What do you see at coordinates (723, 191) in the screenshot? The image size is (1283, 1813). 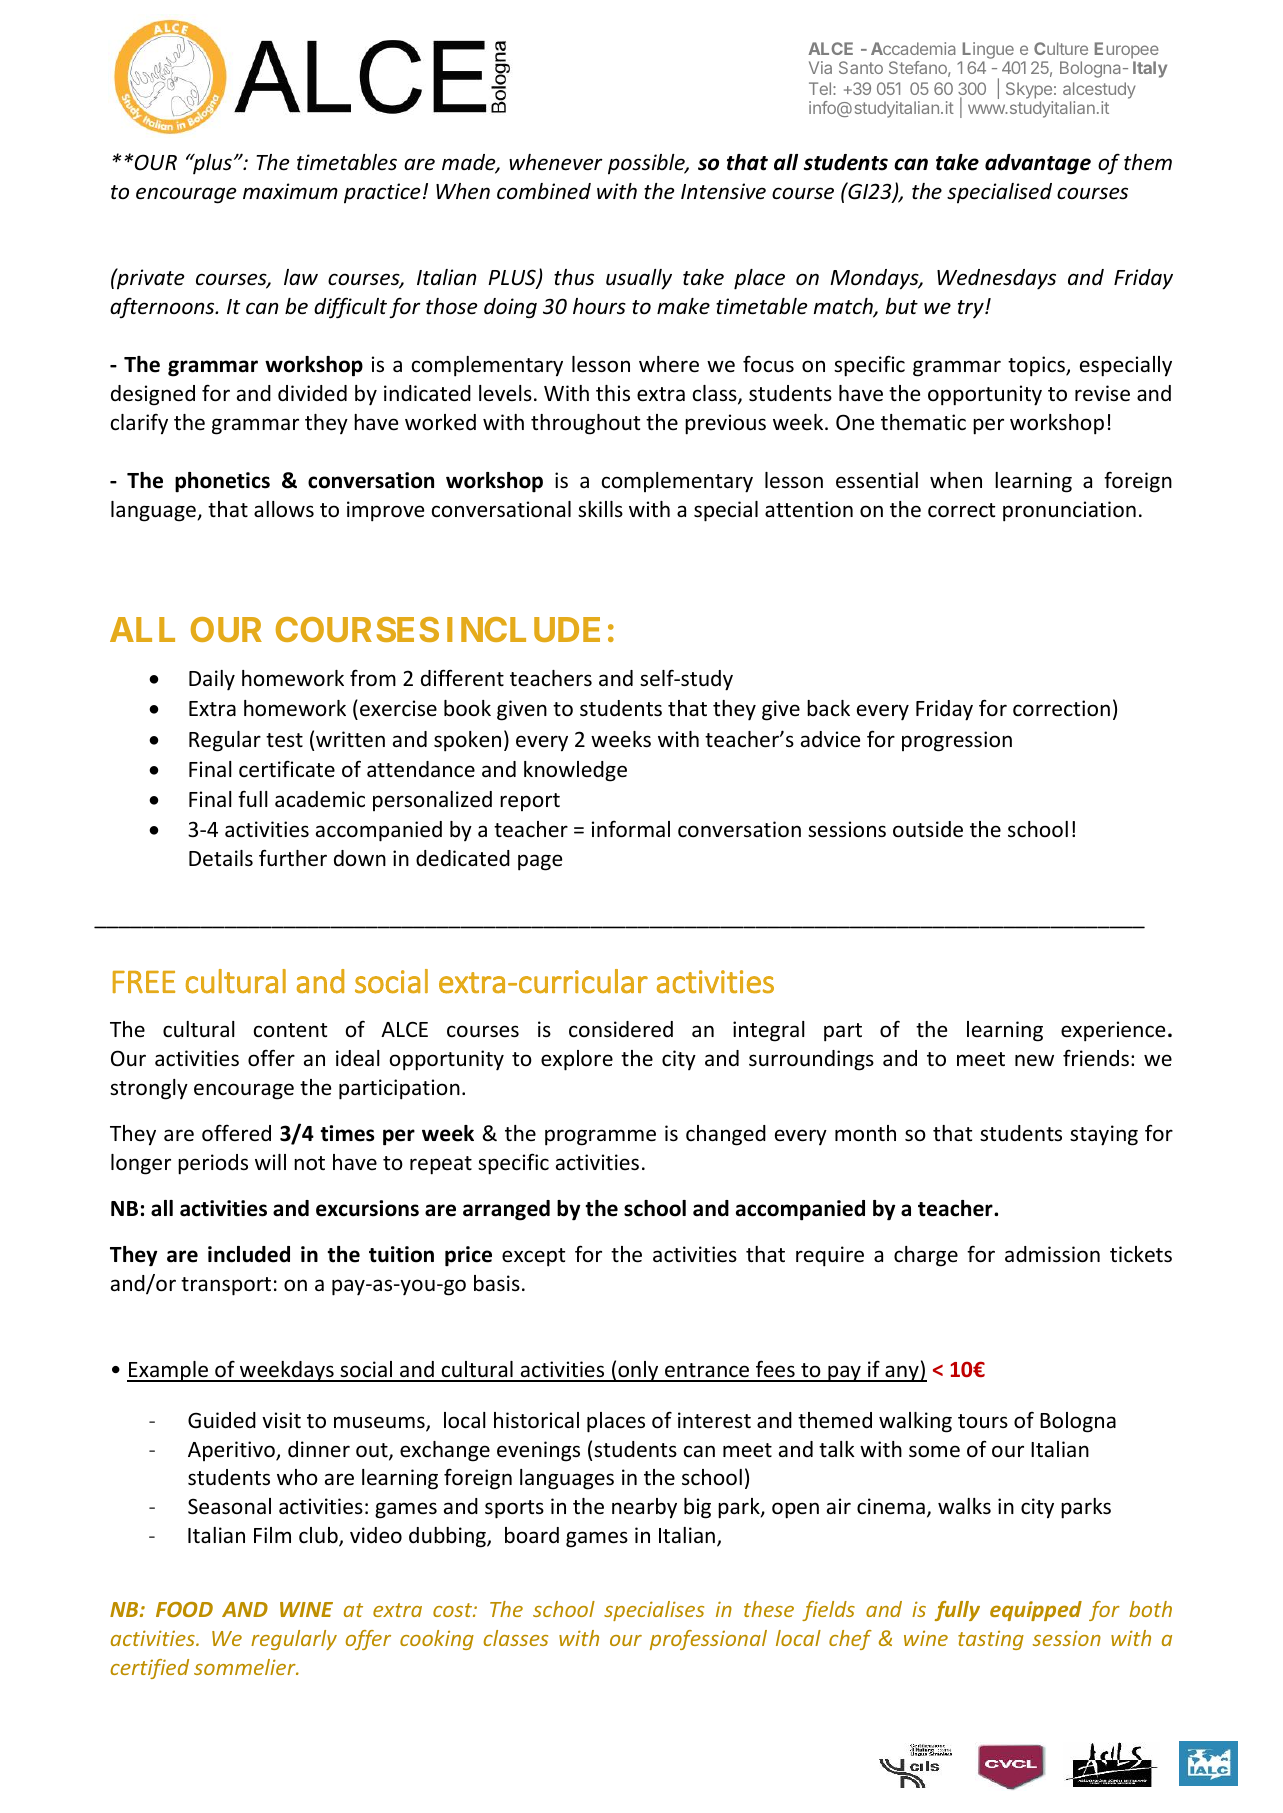 I see `Intensive` at bounding box center [723, 191].
